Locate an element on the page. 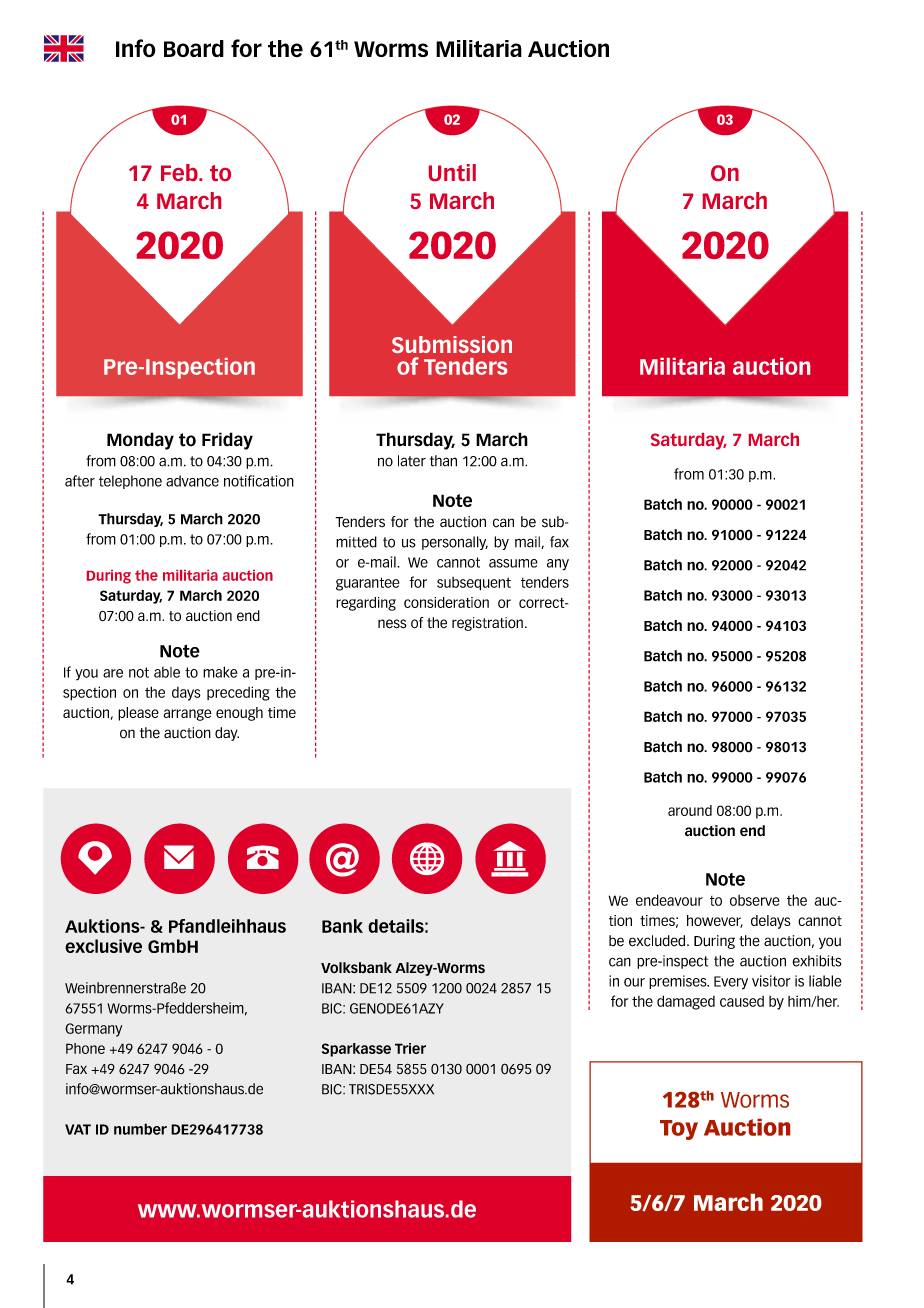 The image size is (924, 1308). Board is located at coordinates (194, 48).
